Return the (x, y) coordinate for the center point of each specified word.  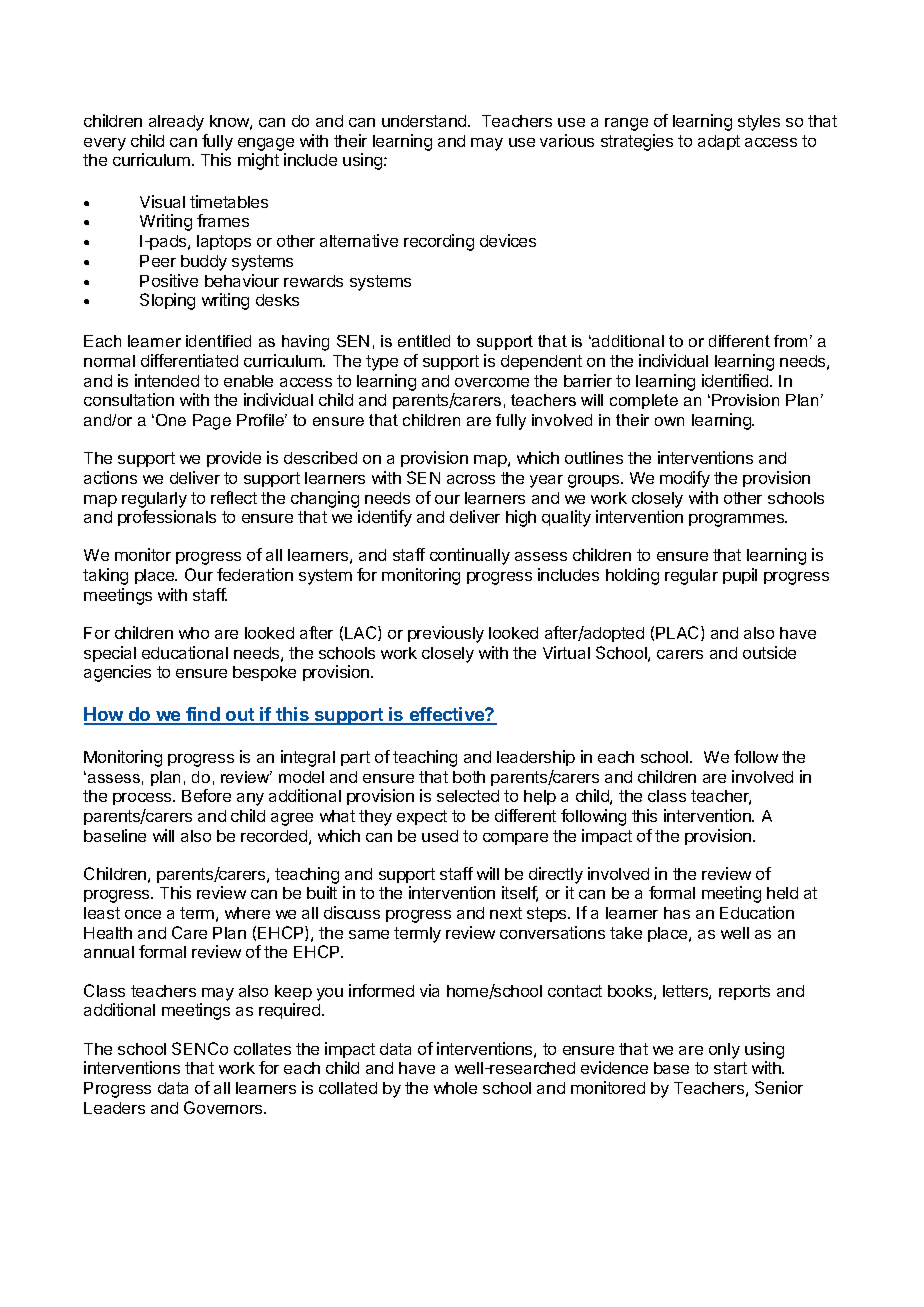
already (176, 123)
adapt (719, 142)
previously (446, 634)
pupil (740, 576)
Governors (224, 1107)
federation (255, 574)
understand (425, 121)
